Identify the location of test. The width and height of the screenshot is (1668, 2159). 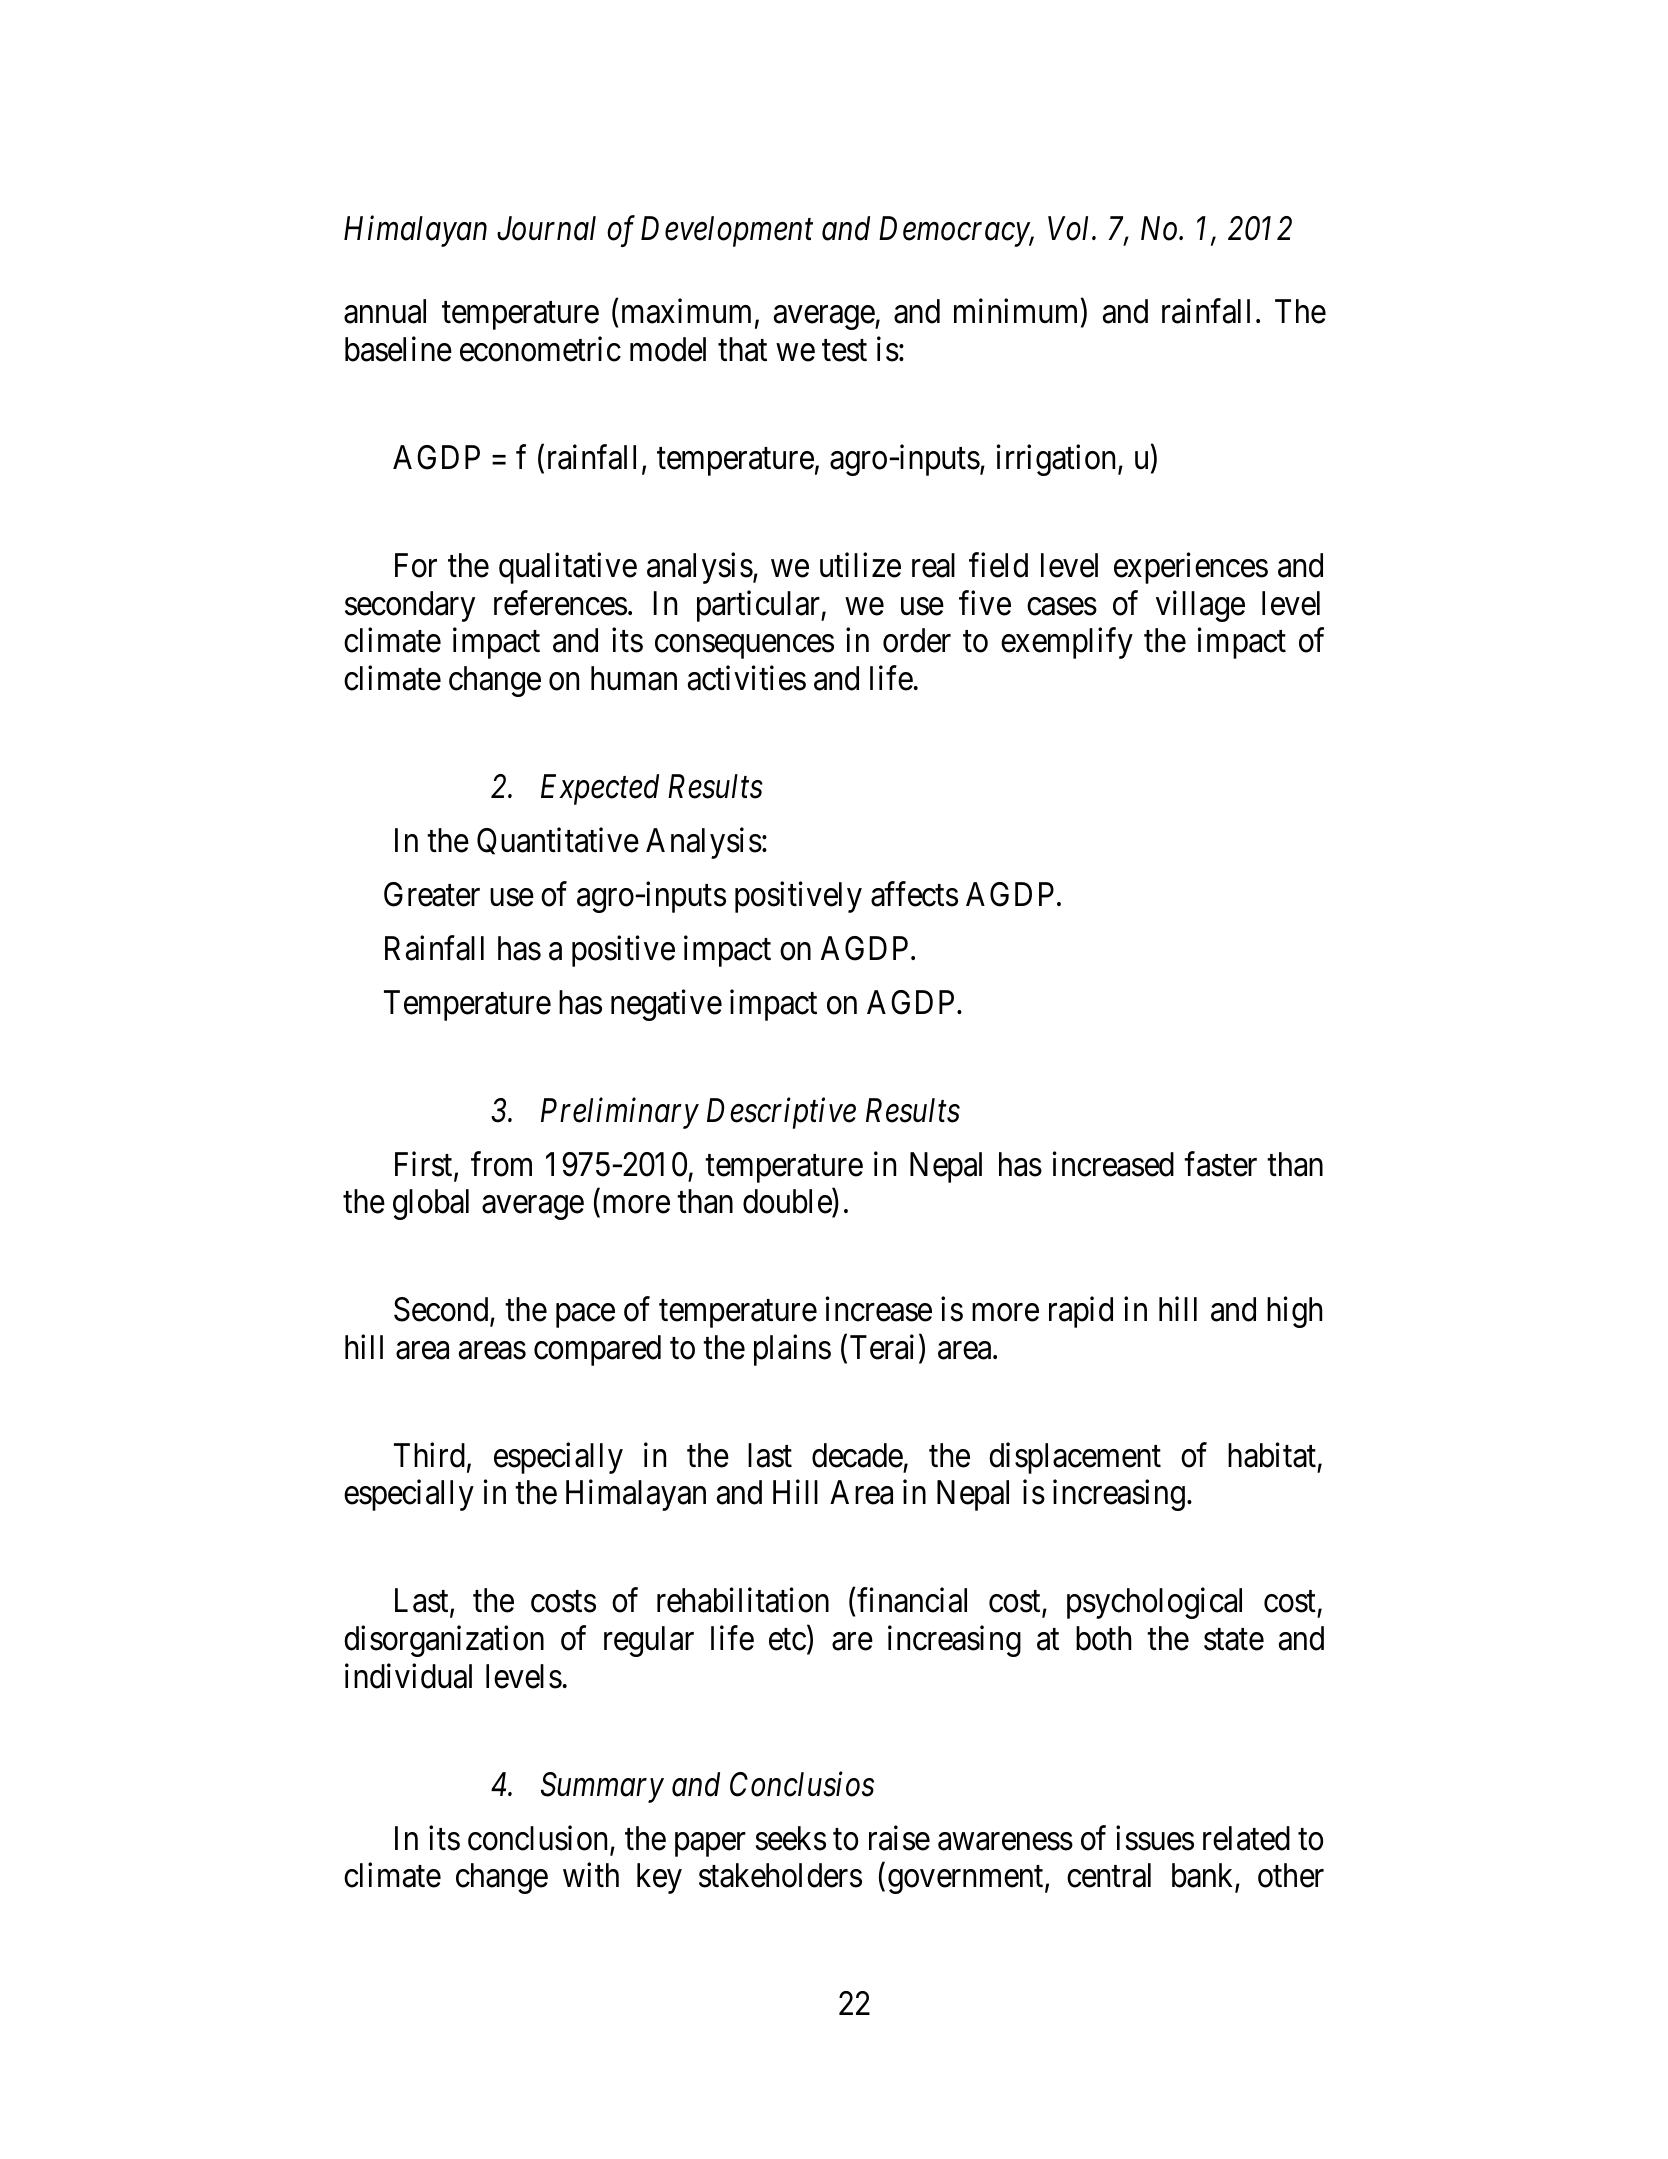
(844, 351).
